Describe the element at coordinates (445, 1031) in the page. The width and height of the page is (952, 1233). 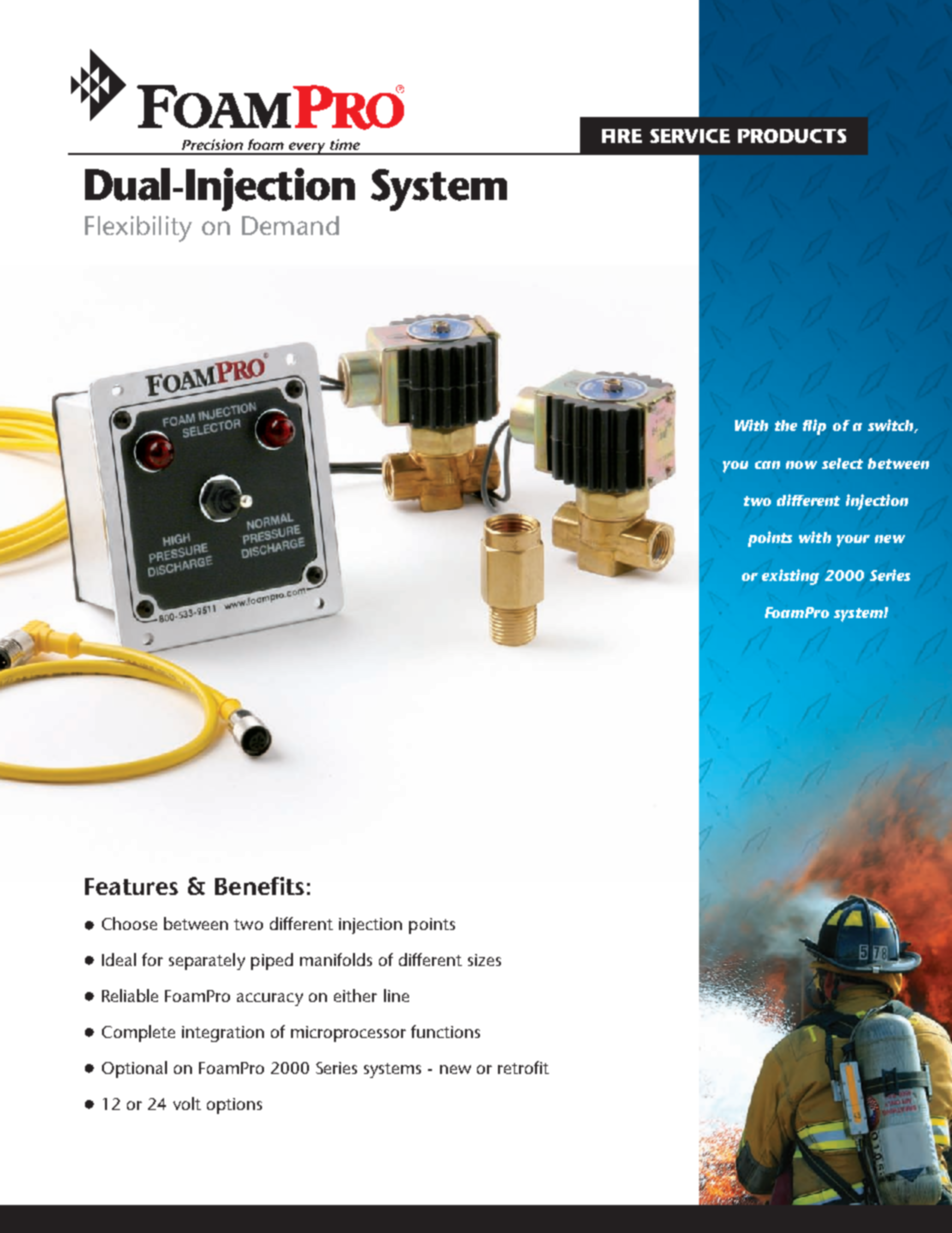
I see `functions` at that location.
